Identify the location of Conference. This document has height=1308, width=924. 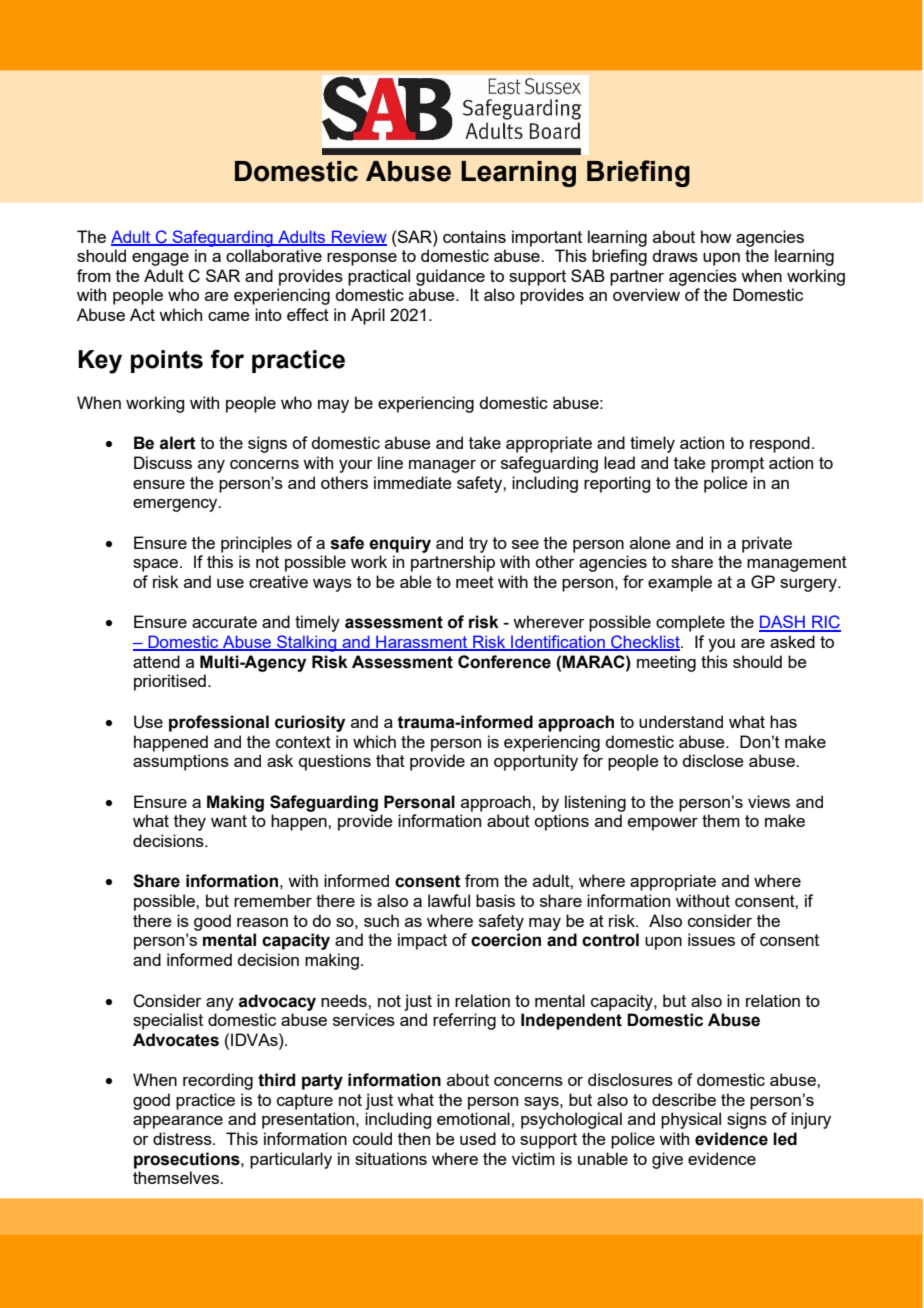
(504, 662).
